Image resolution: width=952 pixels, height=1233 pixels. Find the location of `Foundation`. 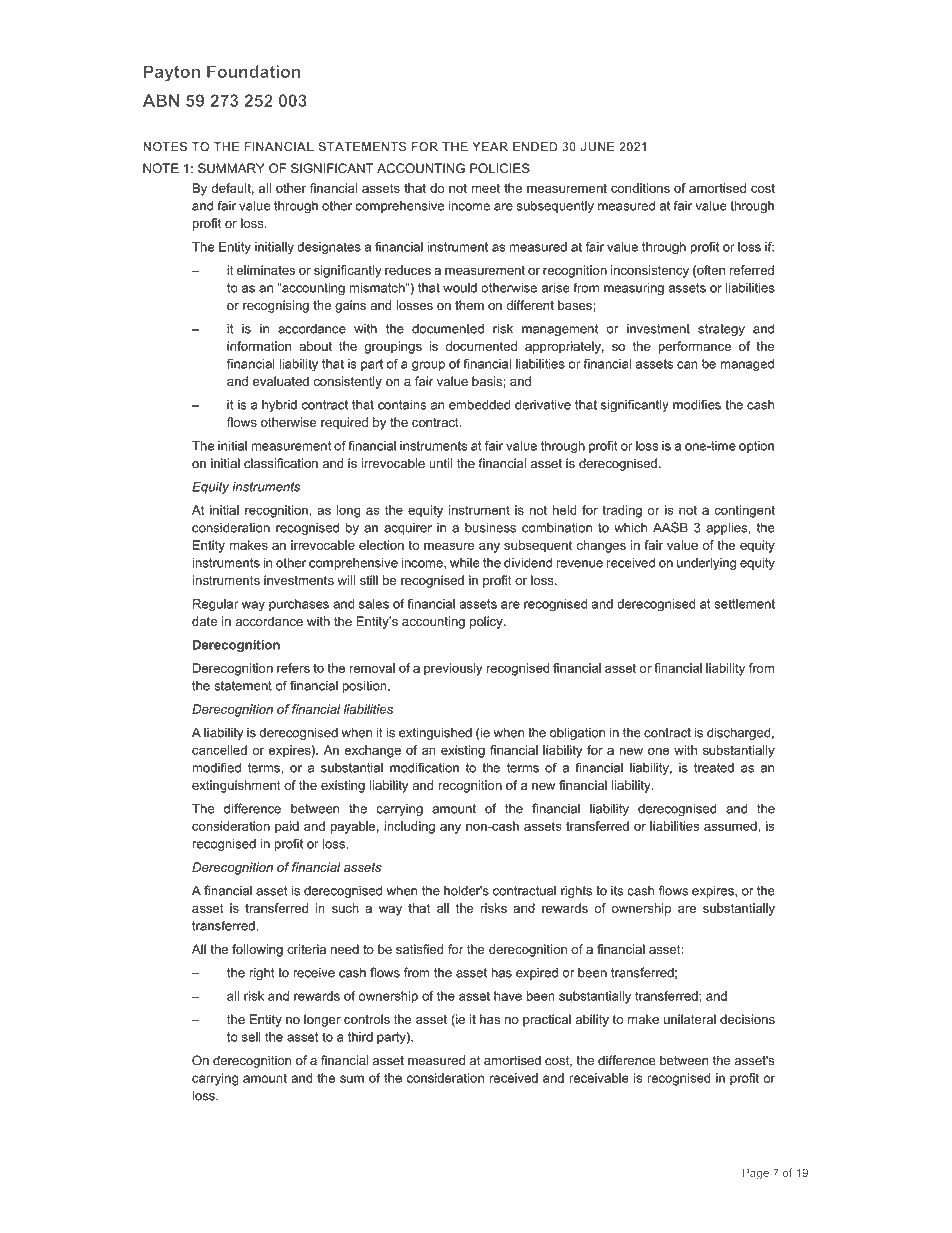

Foundation is located at coordinates (253, 71).
